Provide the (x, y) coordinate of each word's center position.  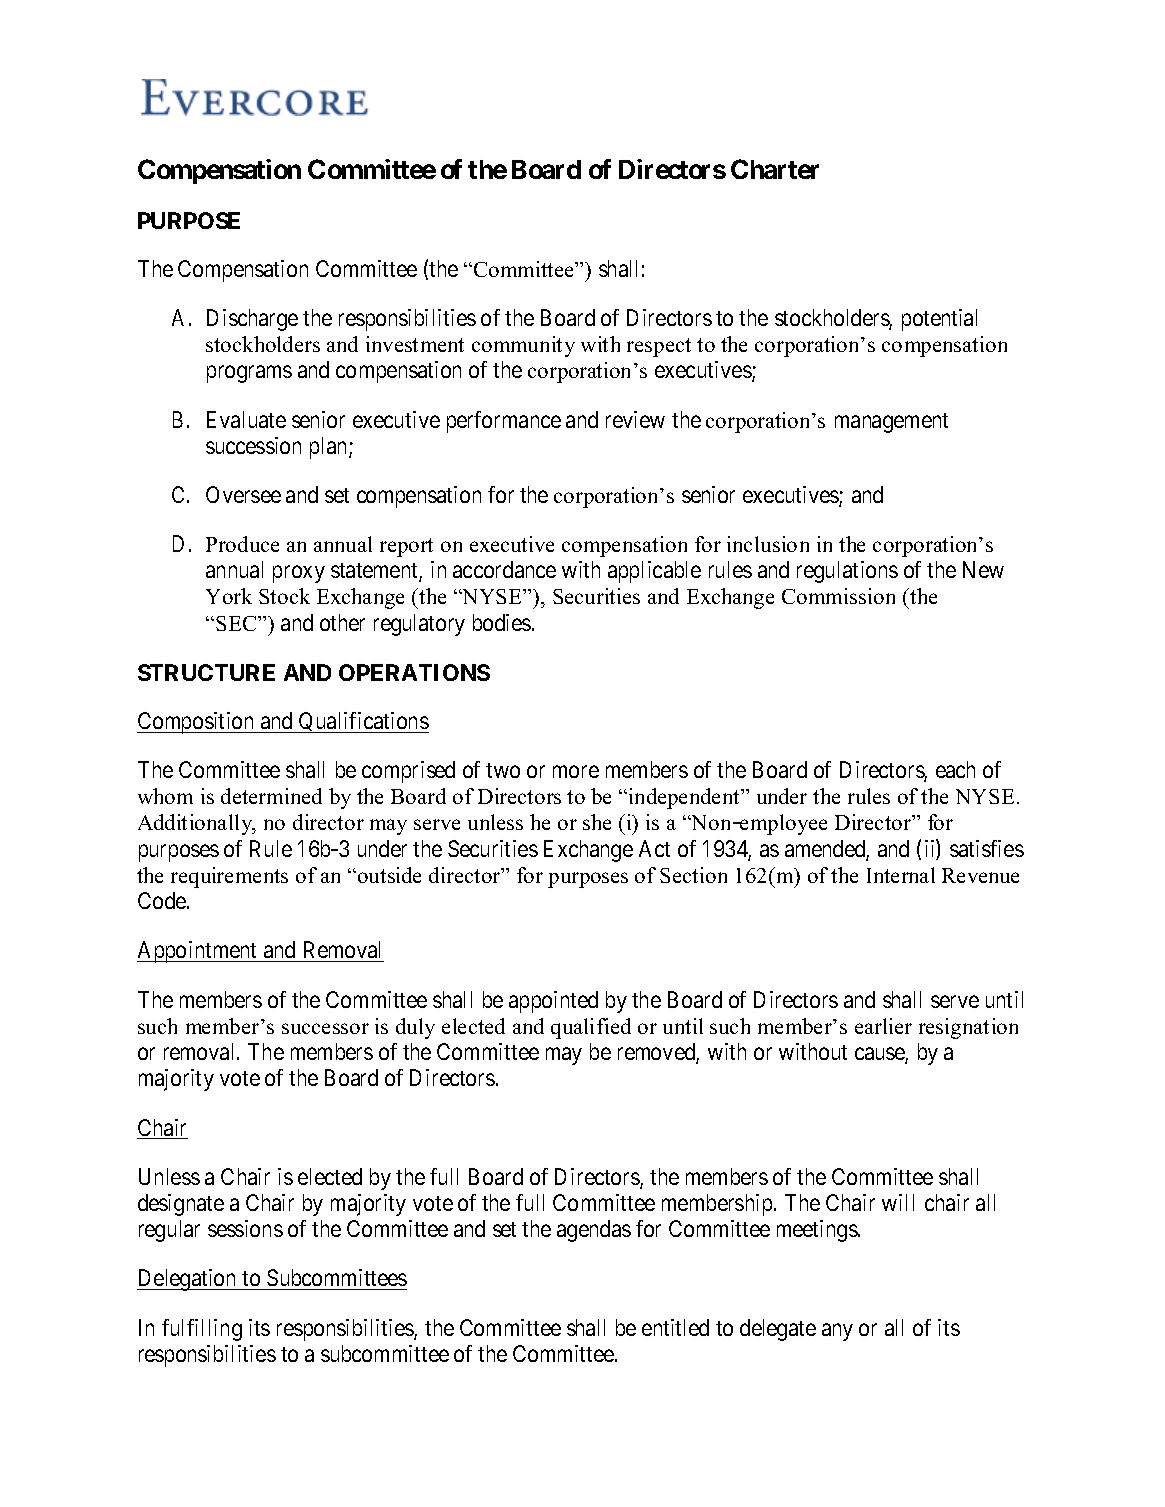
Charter (775, 169)
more (576, 771)
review (635, 419)
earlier (883, 1026)
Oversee (243, 494)
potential (939, 320)
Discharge (252, 320)
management (891, 423)
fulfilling (202, 1330)
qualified (591, 1028)
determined (271, 796)
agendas (594, 1231)
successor (325, 1028)
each (955, 769)
